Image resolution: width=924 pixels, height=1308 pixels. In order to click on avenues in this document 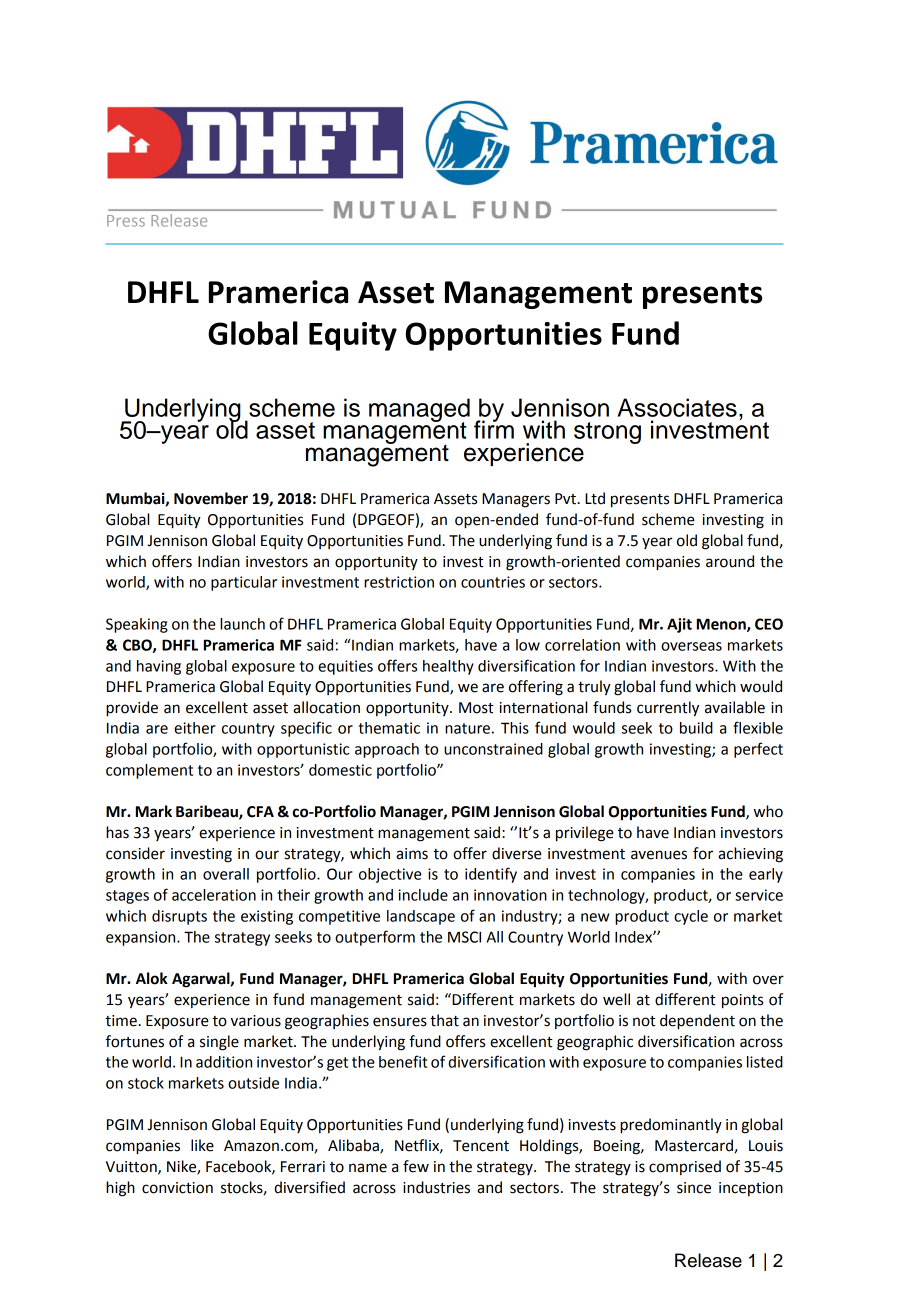, I will do `click(659, 855)`.
